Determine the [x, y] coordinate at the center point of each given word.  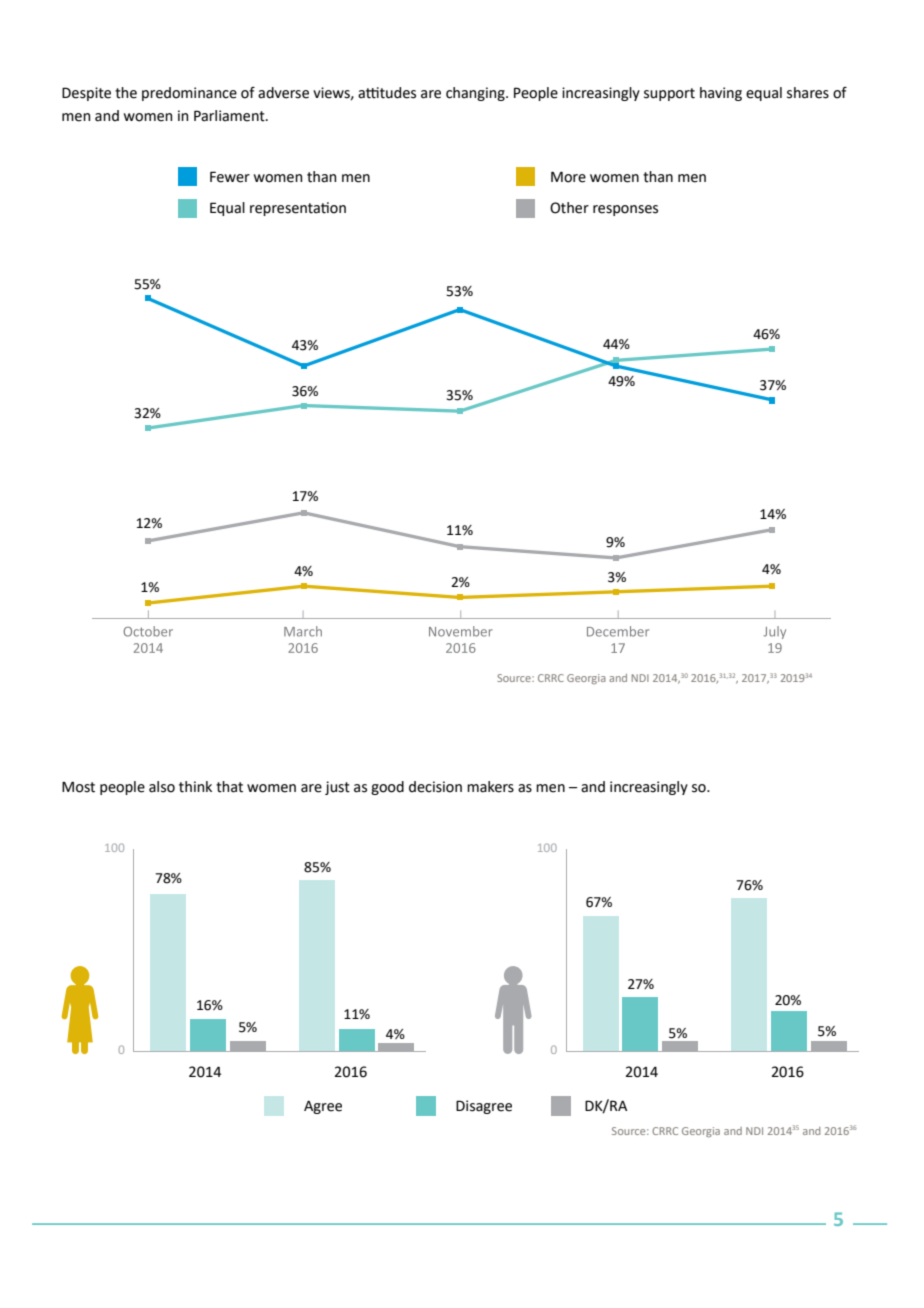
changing [476, 94]
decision [435, 787]
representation [298, 209]
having [721, 94]
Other [569, 208]
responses [625, 210]
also [162, 787]
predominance [189, 94]
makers [490, 787]
